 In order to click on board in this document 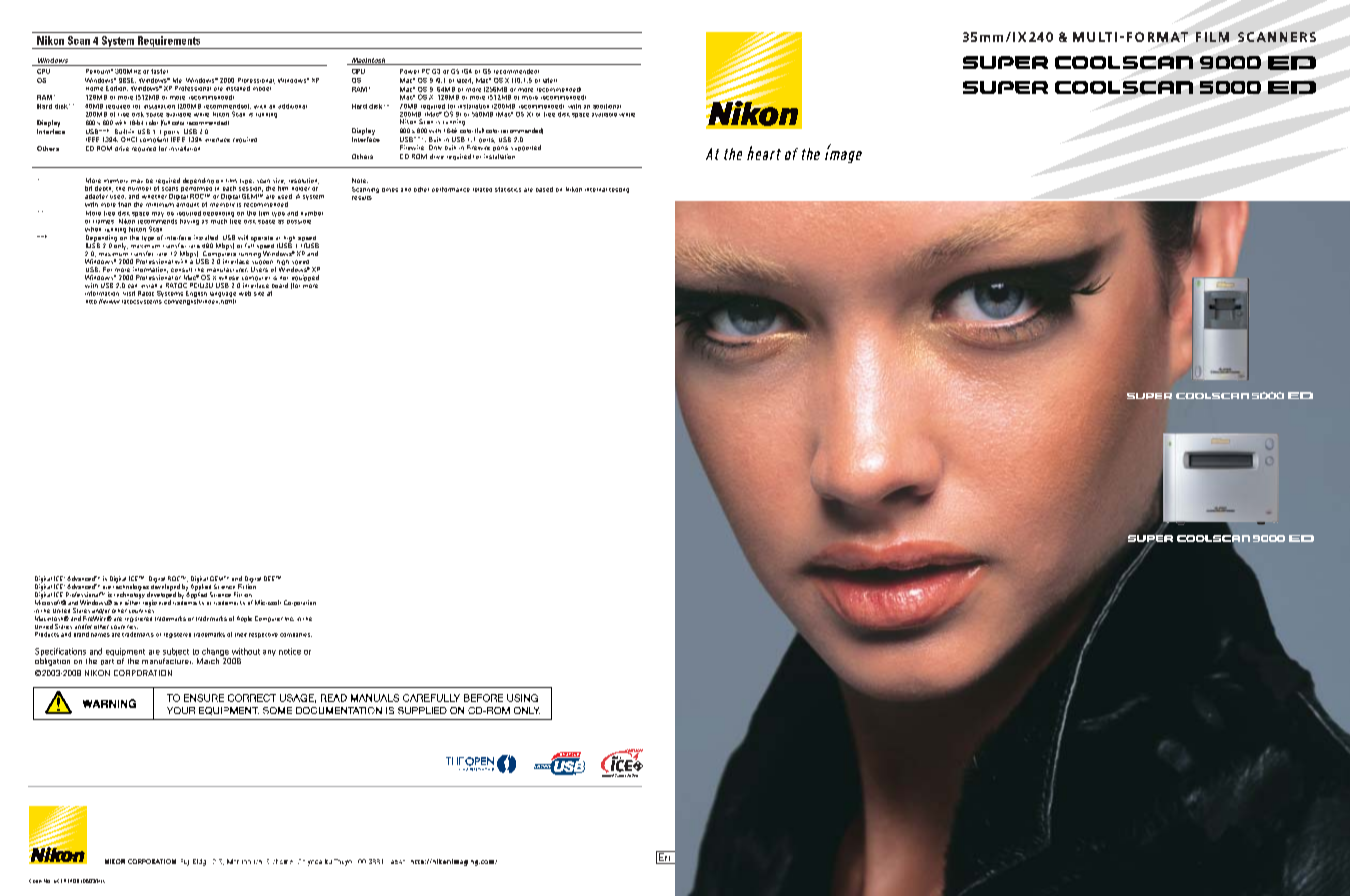, I will do `click(280, 285)`.
